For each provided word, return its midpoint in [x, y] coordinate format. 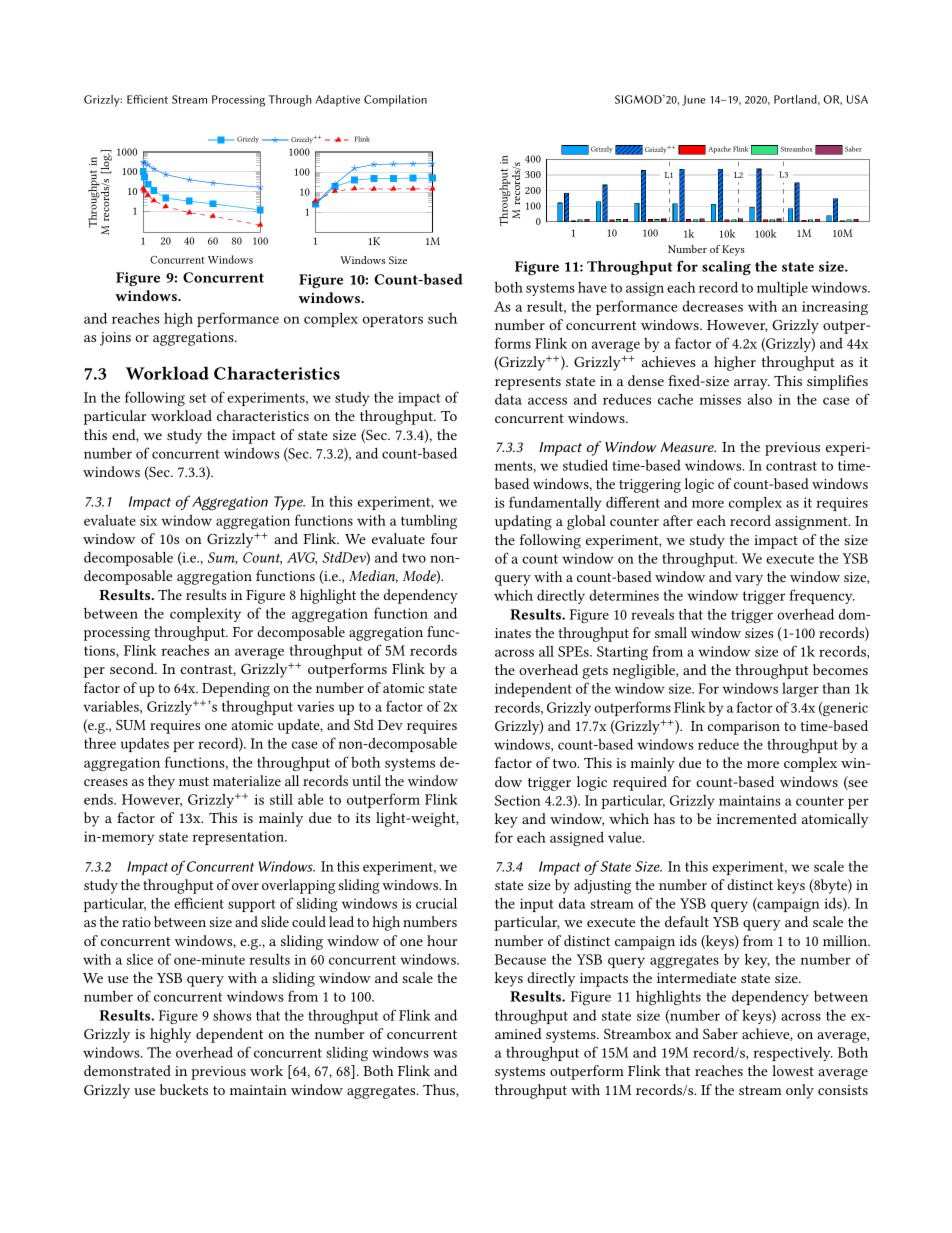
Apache [719, 150]
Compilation [395, 101]
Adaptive [337, 101]
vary [749, 580]
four [444, 538]
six [148, 520]
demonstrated [127, 1070]
